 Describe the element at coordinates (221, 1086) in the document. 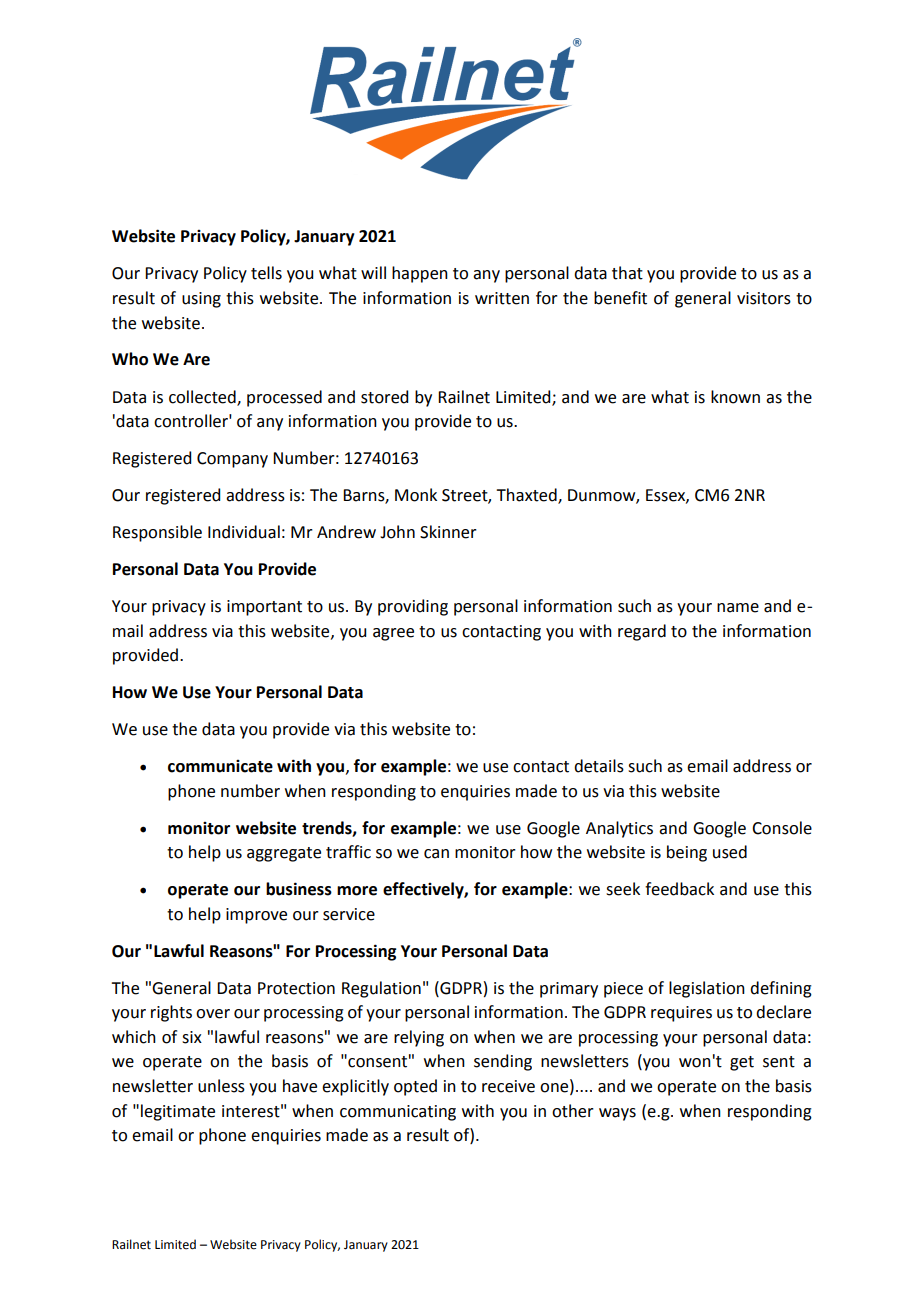

I see `unless` at that location.
